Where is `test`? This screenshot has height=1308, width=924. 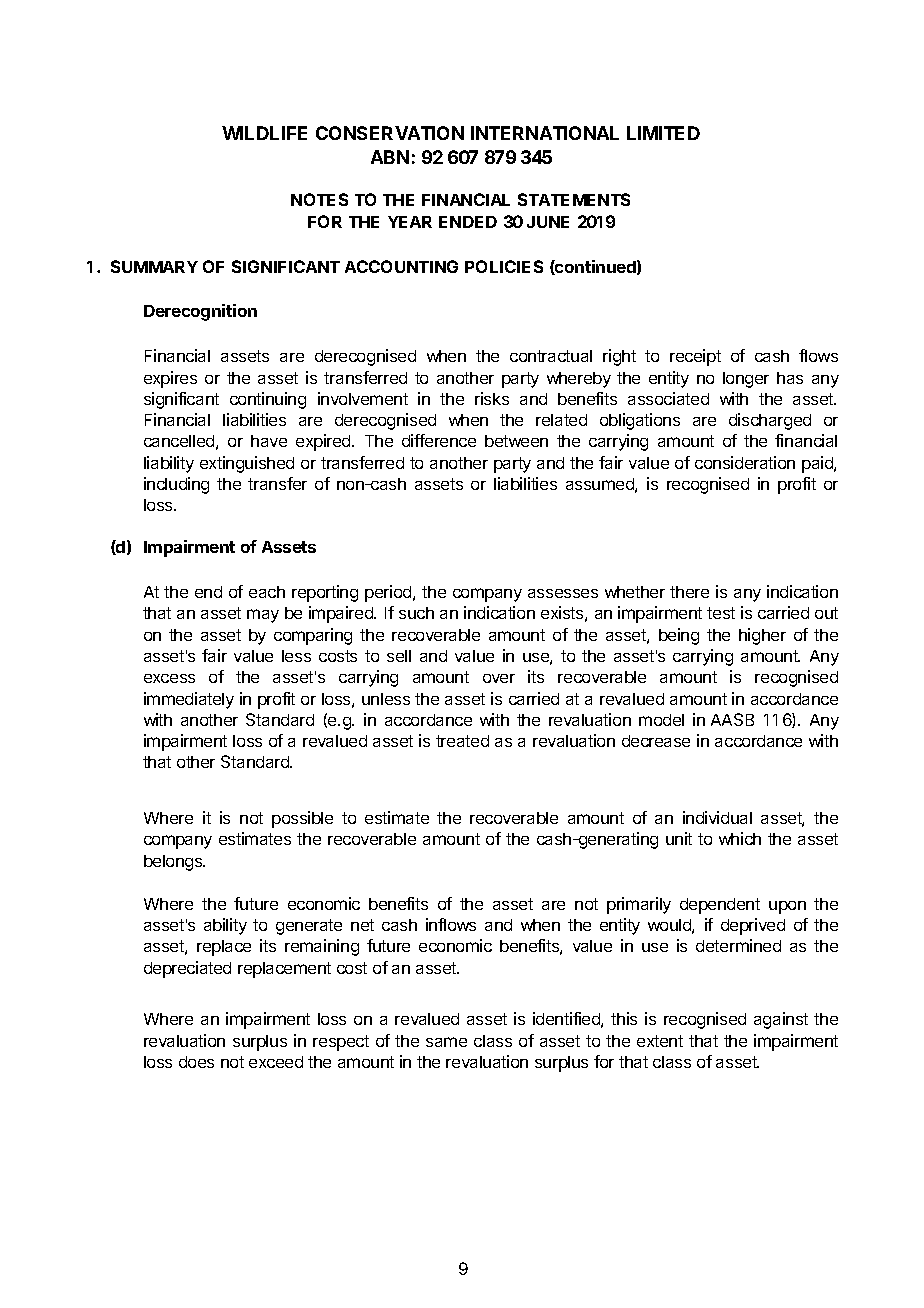 test is located at coordinates (721, 613).
